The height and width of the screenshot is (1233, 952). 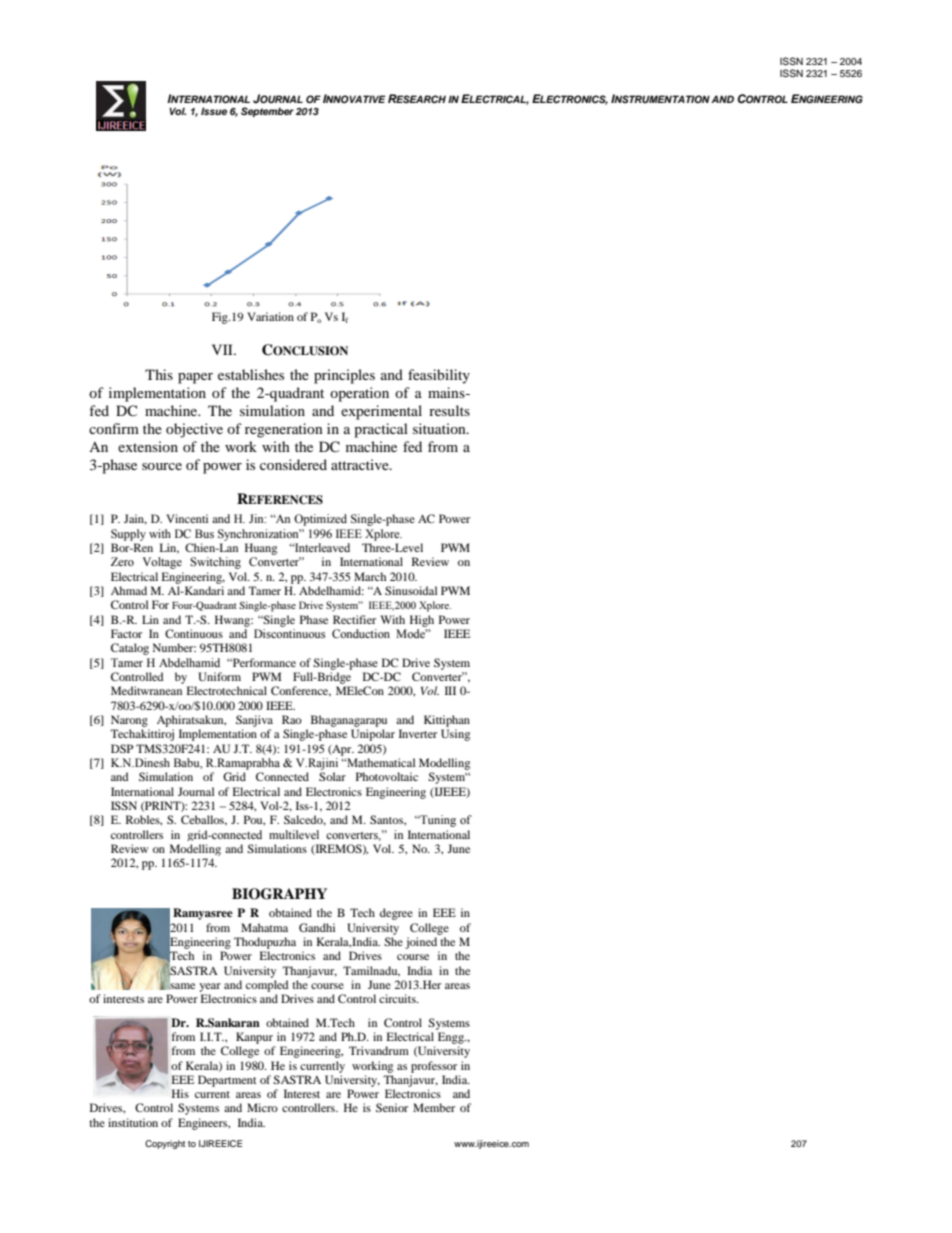 I want to click on Inverter, so click(x=418, y=733).
